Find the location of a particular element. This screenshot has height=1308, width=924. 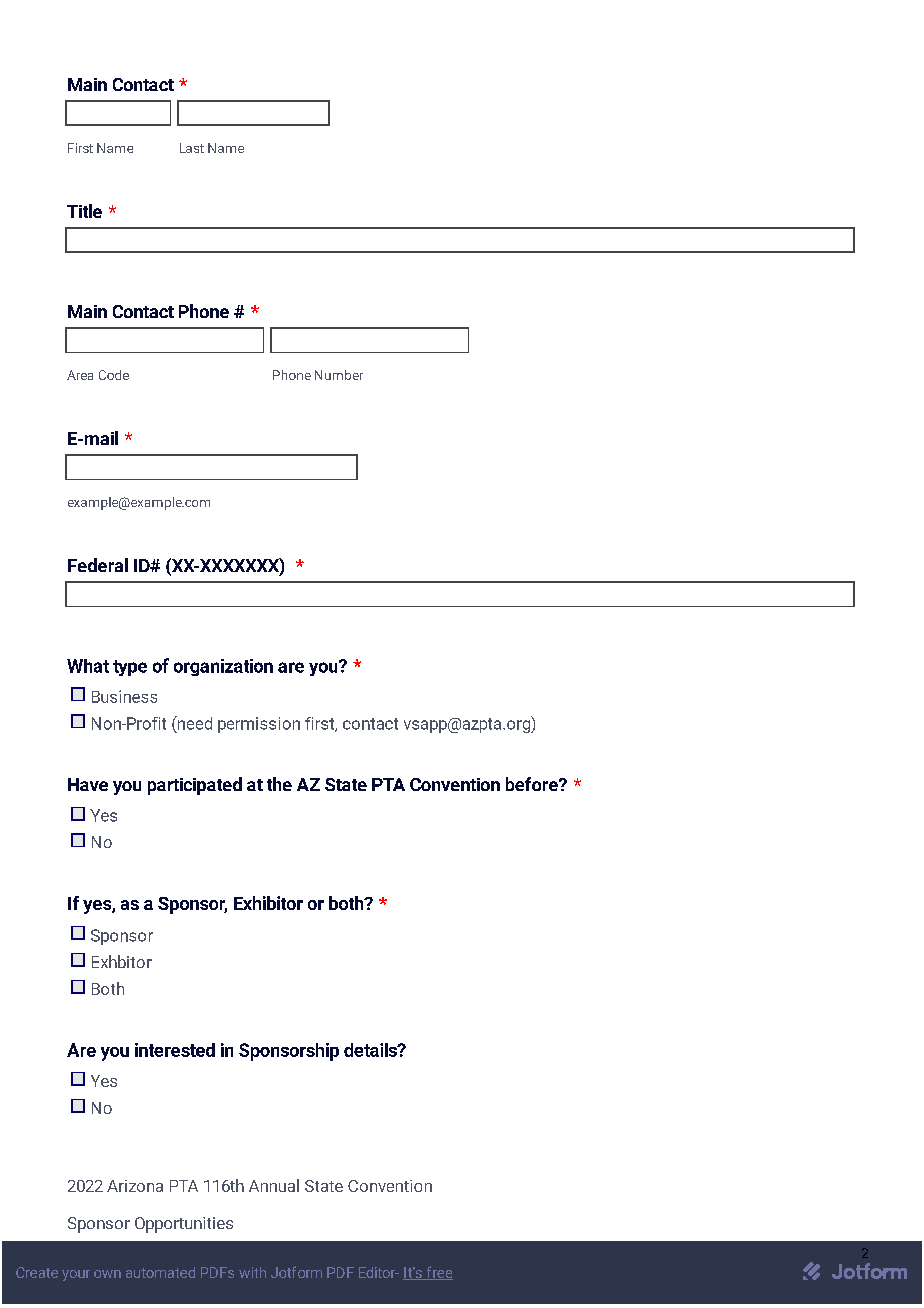

with is located at coordinates (252, 1272).
